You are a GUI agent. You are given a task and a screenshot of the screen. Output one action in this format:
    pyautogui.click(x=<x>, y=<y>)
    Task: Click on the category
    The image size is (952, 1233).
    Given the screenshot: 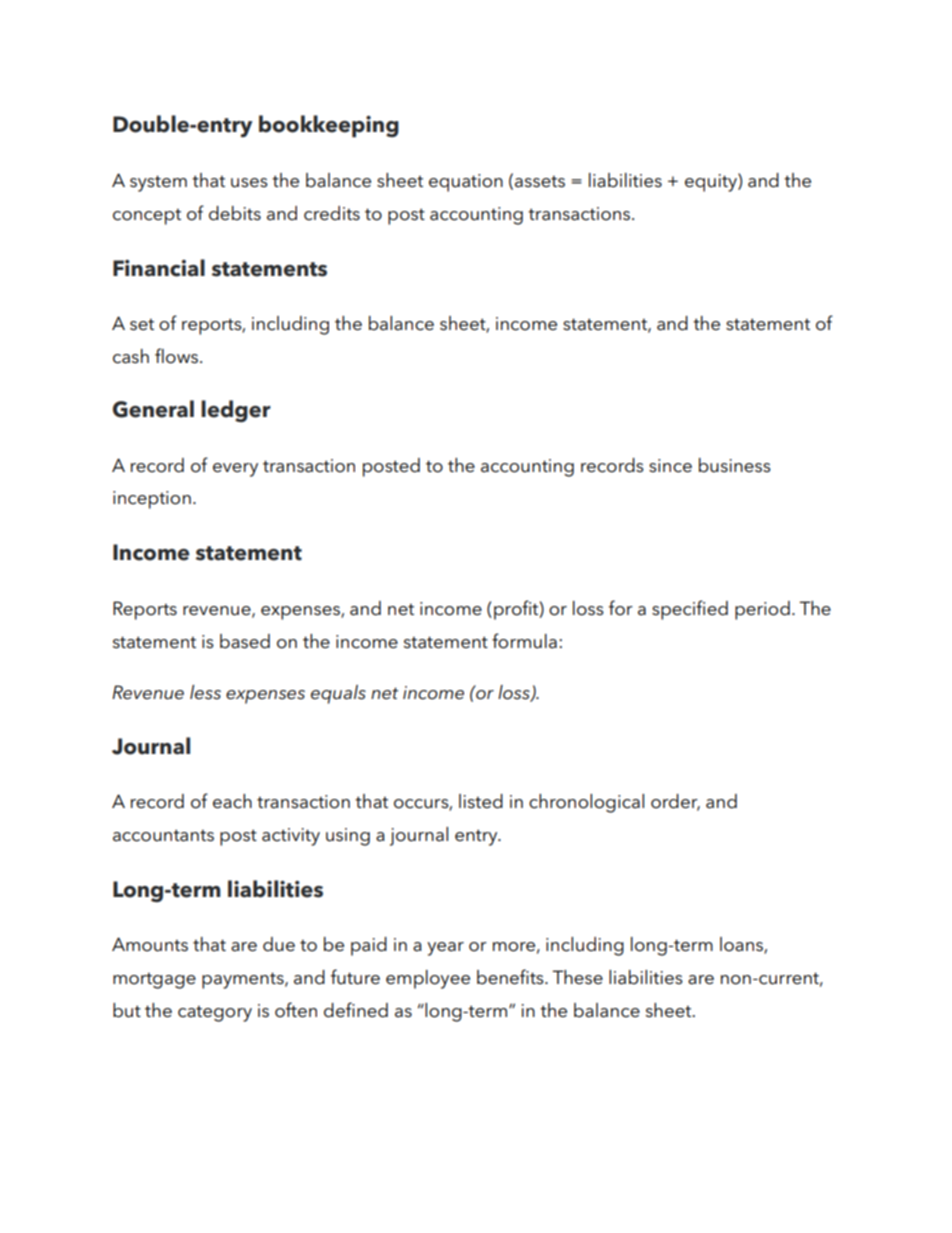 What is the action you would take?
    pyautogui.click(x=215, y=1014)
